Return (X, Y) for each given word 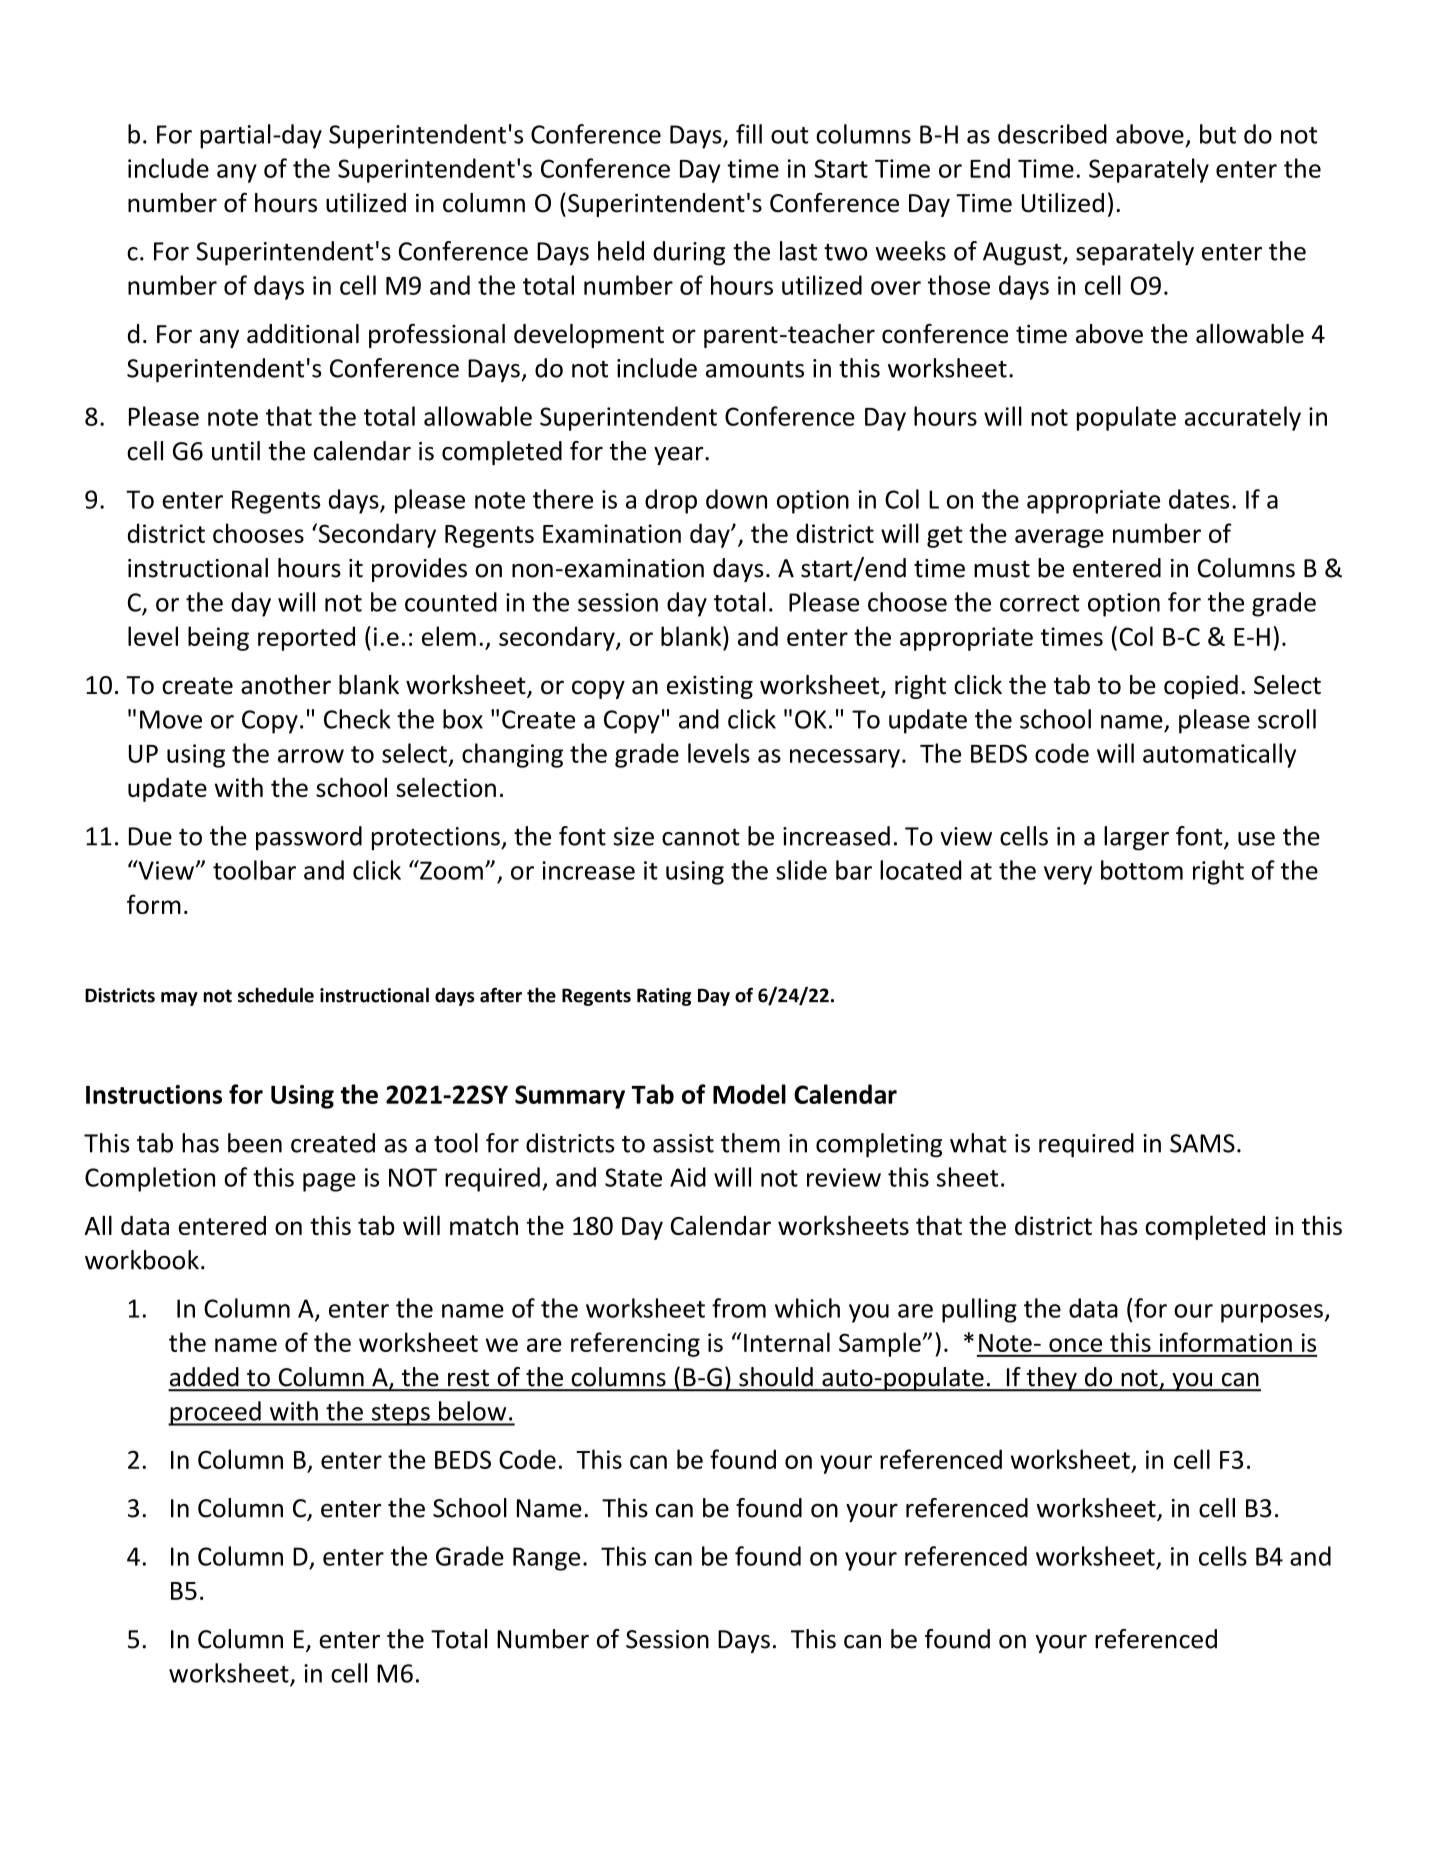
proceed (215, 1413)
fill (749, 134)
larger (1136, 838)
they (1051, 1379)
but (1218, 134)
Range (546, 1559)
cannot (701, 837)
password (309, 838)
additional (303, 334)
